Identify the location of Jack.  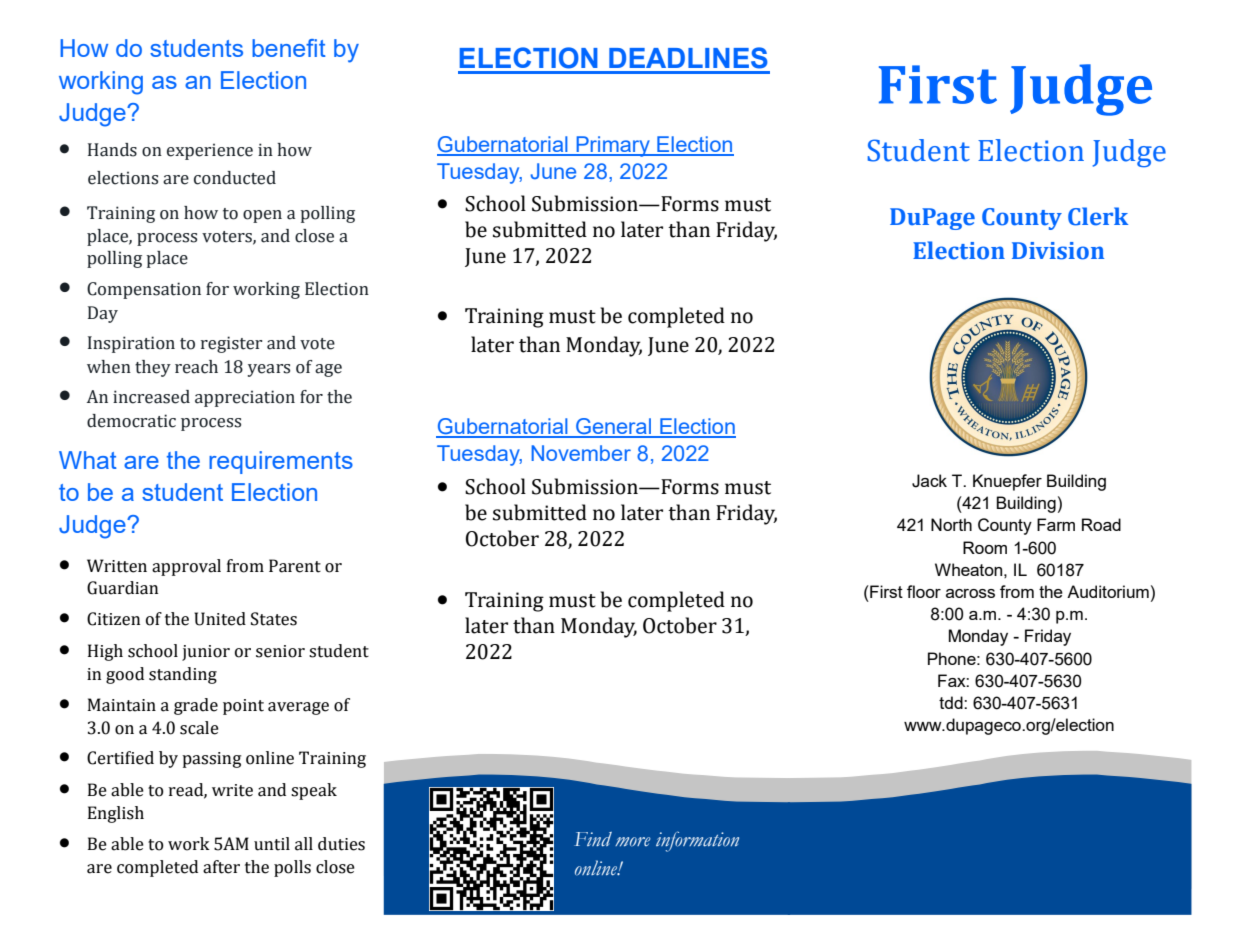
(929, 481).
